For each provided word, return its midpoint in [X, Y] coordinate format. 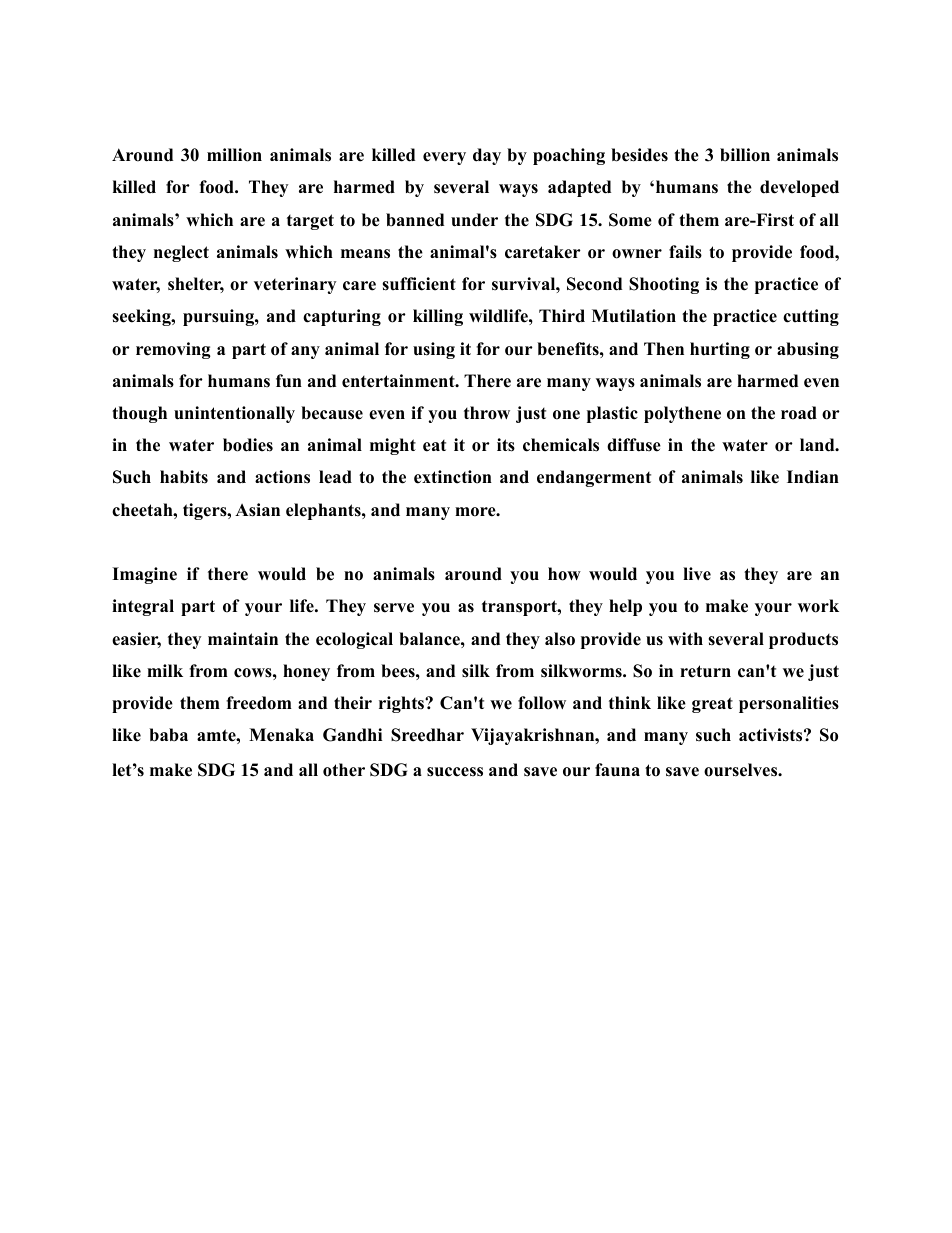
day [487, 156]
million [234, 155]
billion [745, 155]
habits [184, 477]
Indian [813, 477]
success [455, 772]
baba [168, 735]
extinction [453, 477]
